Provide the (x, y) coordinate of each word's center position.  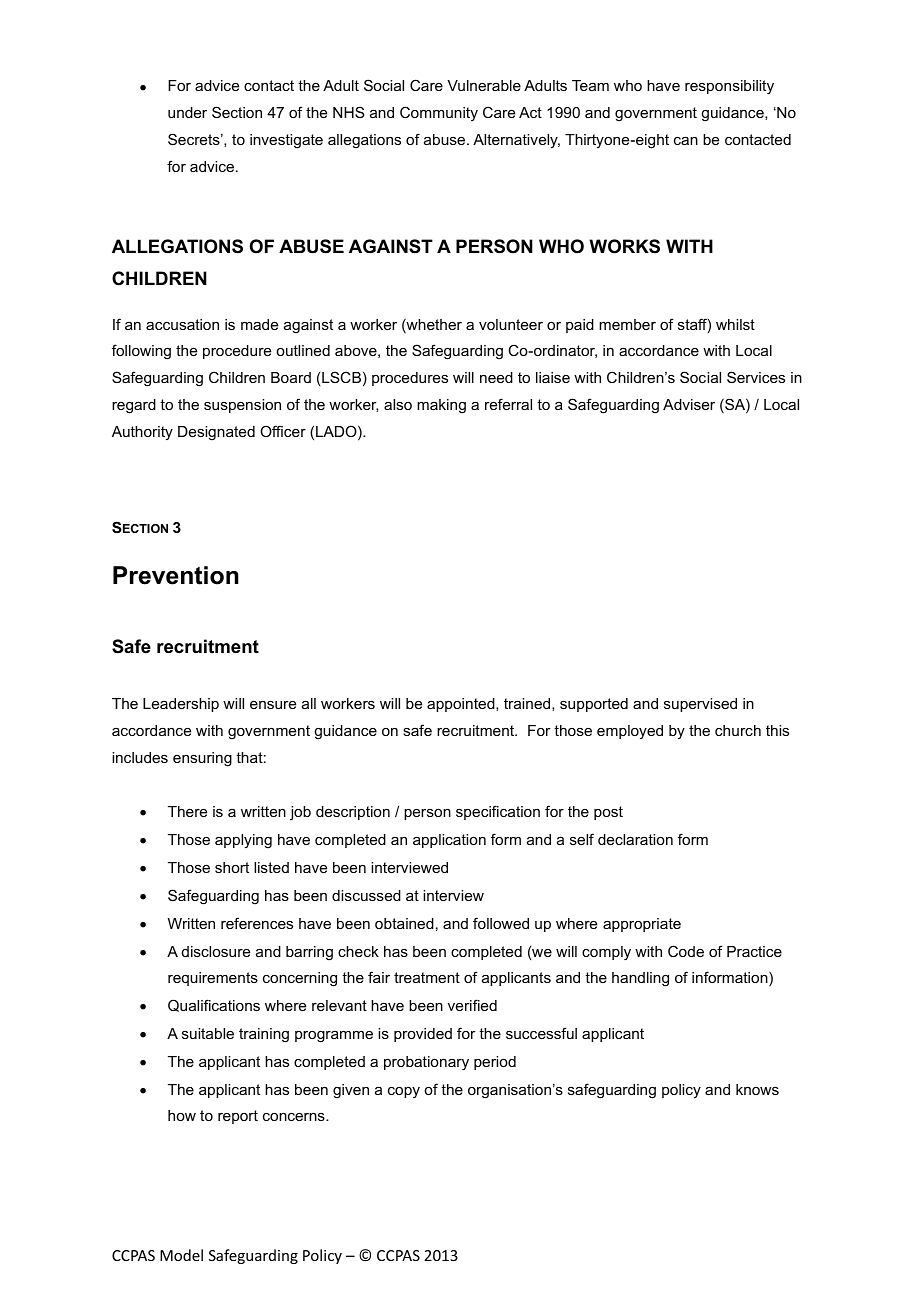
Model (181, 1255)
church (738, 730)
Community (439, 113)
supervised (700, 705)
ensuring (202, 759)
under (187, 112)
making (441, 406)
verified (472, 1005)
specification (498, 812)
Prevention (176, 575)
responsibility (729, 87)
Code (686, 951)
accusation (182, 324)
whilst (735, 324)
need (496, 377)
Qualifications (214, 1005)
